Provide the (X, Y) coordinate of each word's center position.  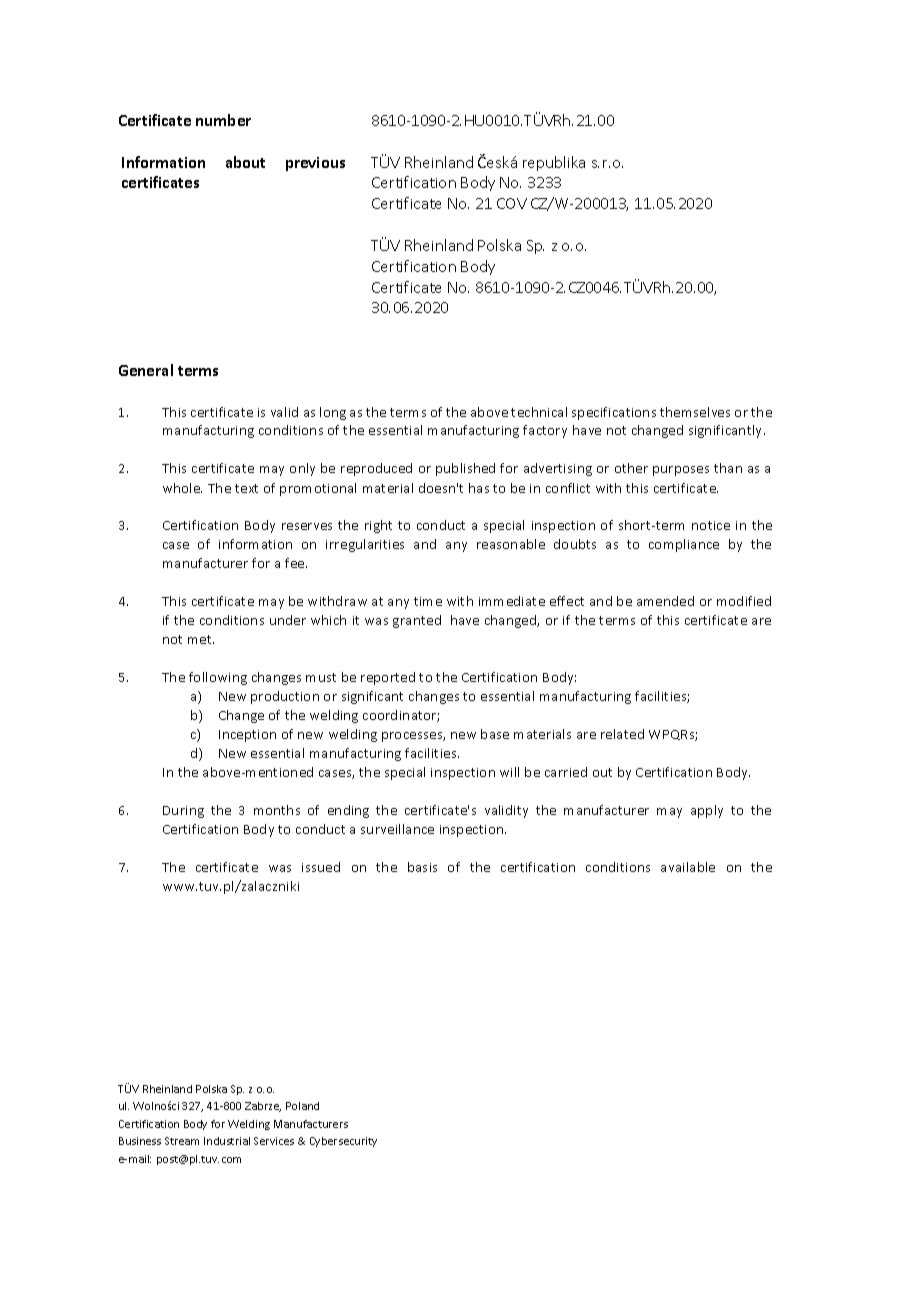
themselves (695, 412)
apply (707, 811)
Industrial (227, 1141)
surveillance (397, 829)
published (465, 469)
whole (182, 488)
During (183, 812)
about (245, 162)
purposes (681, 471)
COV (512, 203)
